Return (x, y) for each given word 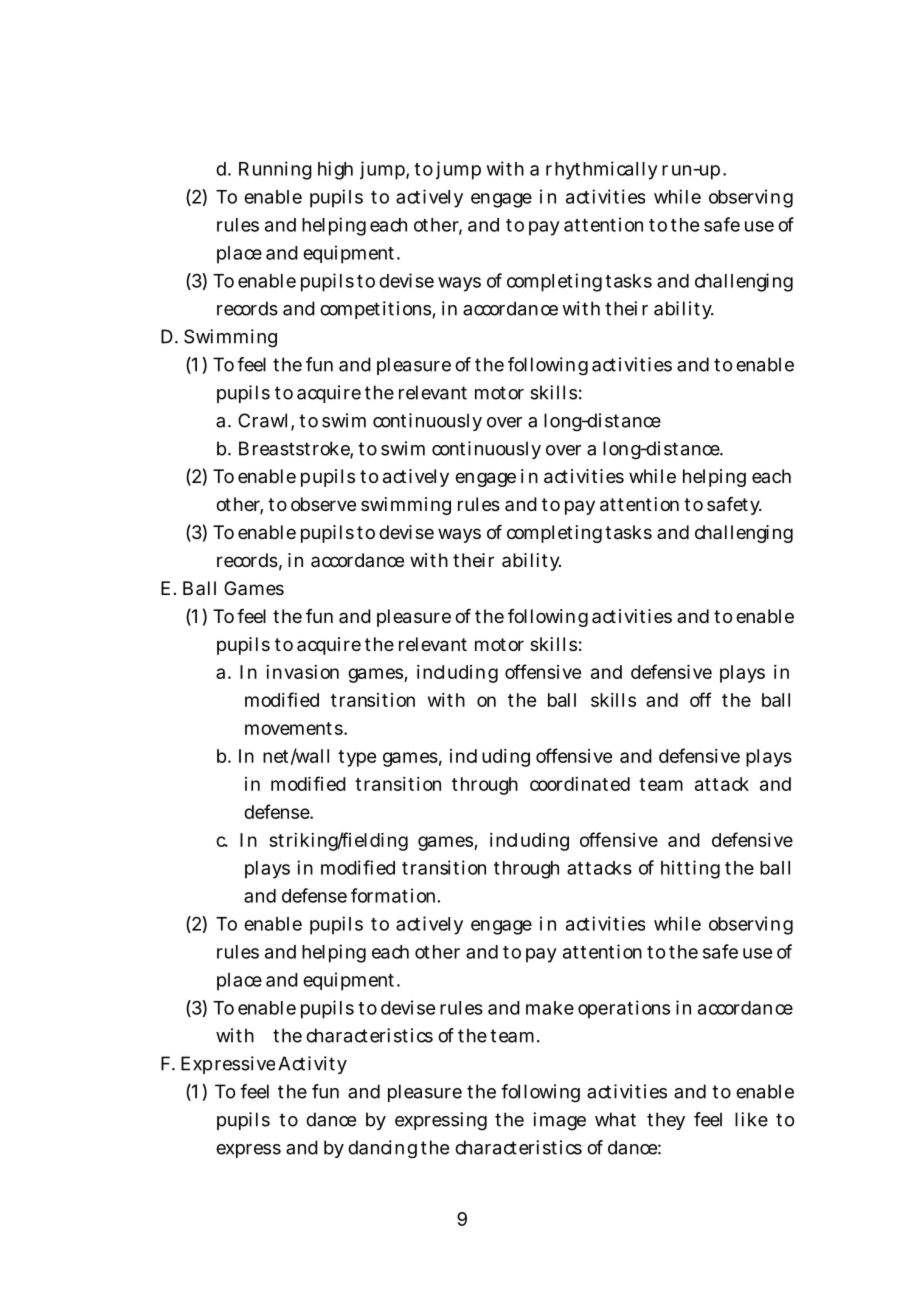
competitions (375, 310)
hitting (690, 869)
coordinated (580, 784)
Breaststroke (295, 449)
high (335, 170)
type (357, 758)
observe (323, 504)
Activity (312, 1065)
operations (624, 1009)
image (559, 1121)
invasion (302, 672)
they (666, 1121)
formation (393, 895)
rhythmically (602, 170)
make (550, 1008)
